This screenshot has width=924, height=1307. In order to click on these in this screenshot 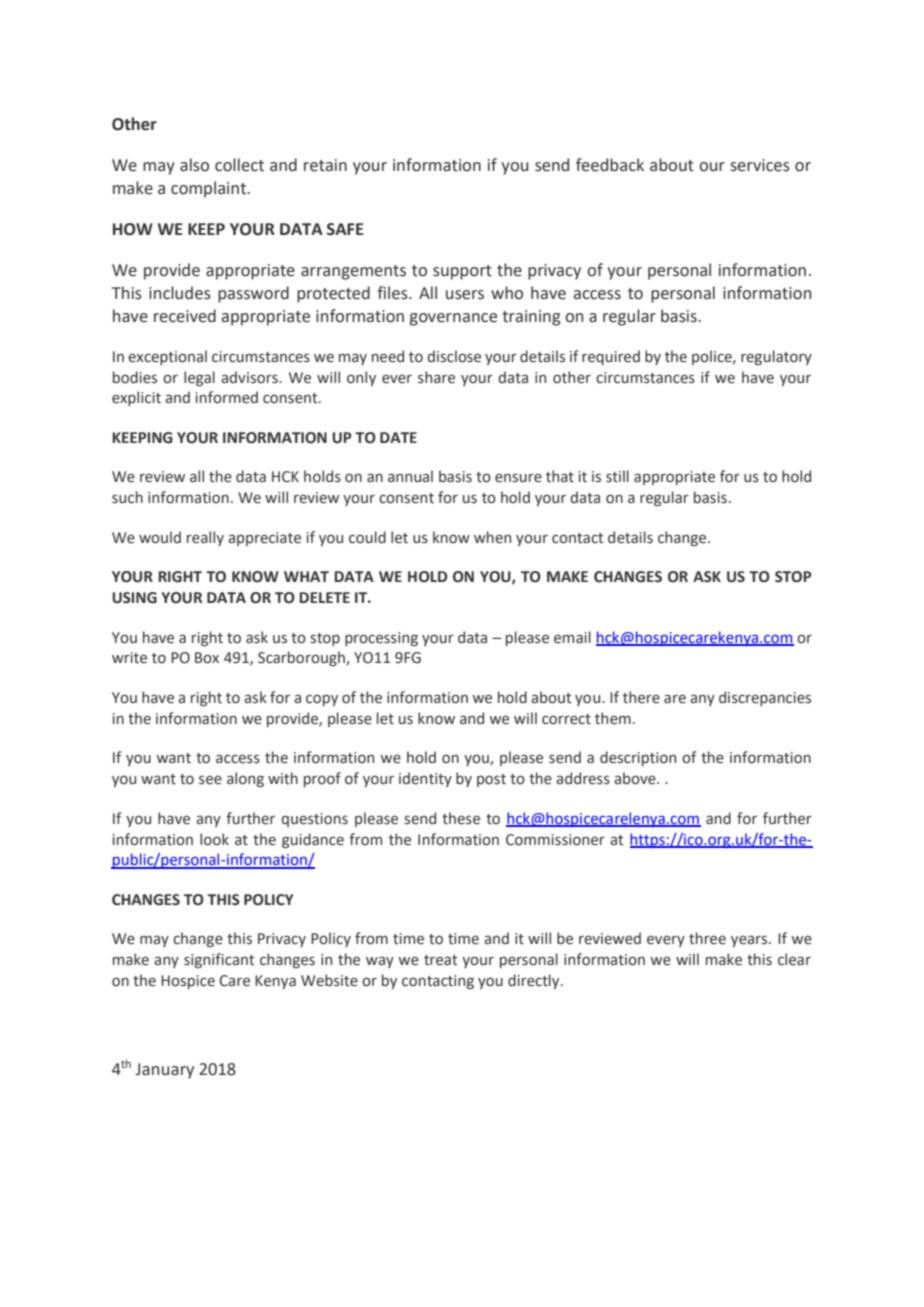, I will do `click(461, 818)`.
